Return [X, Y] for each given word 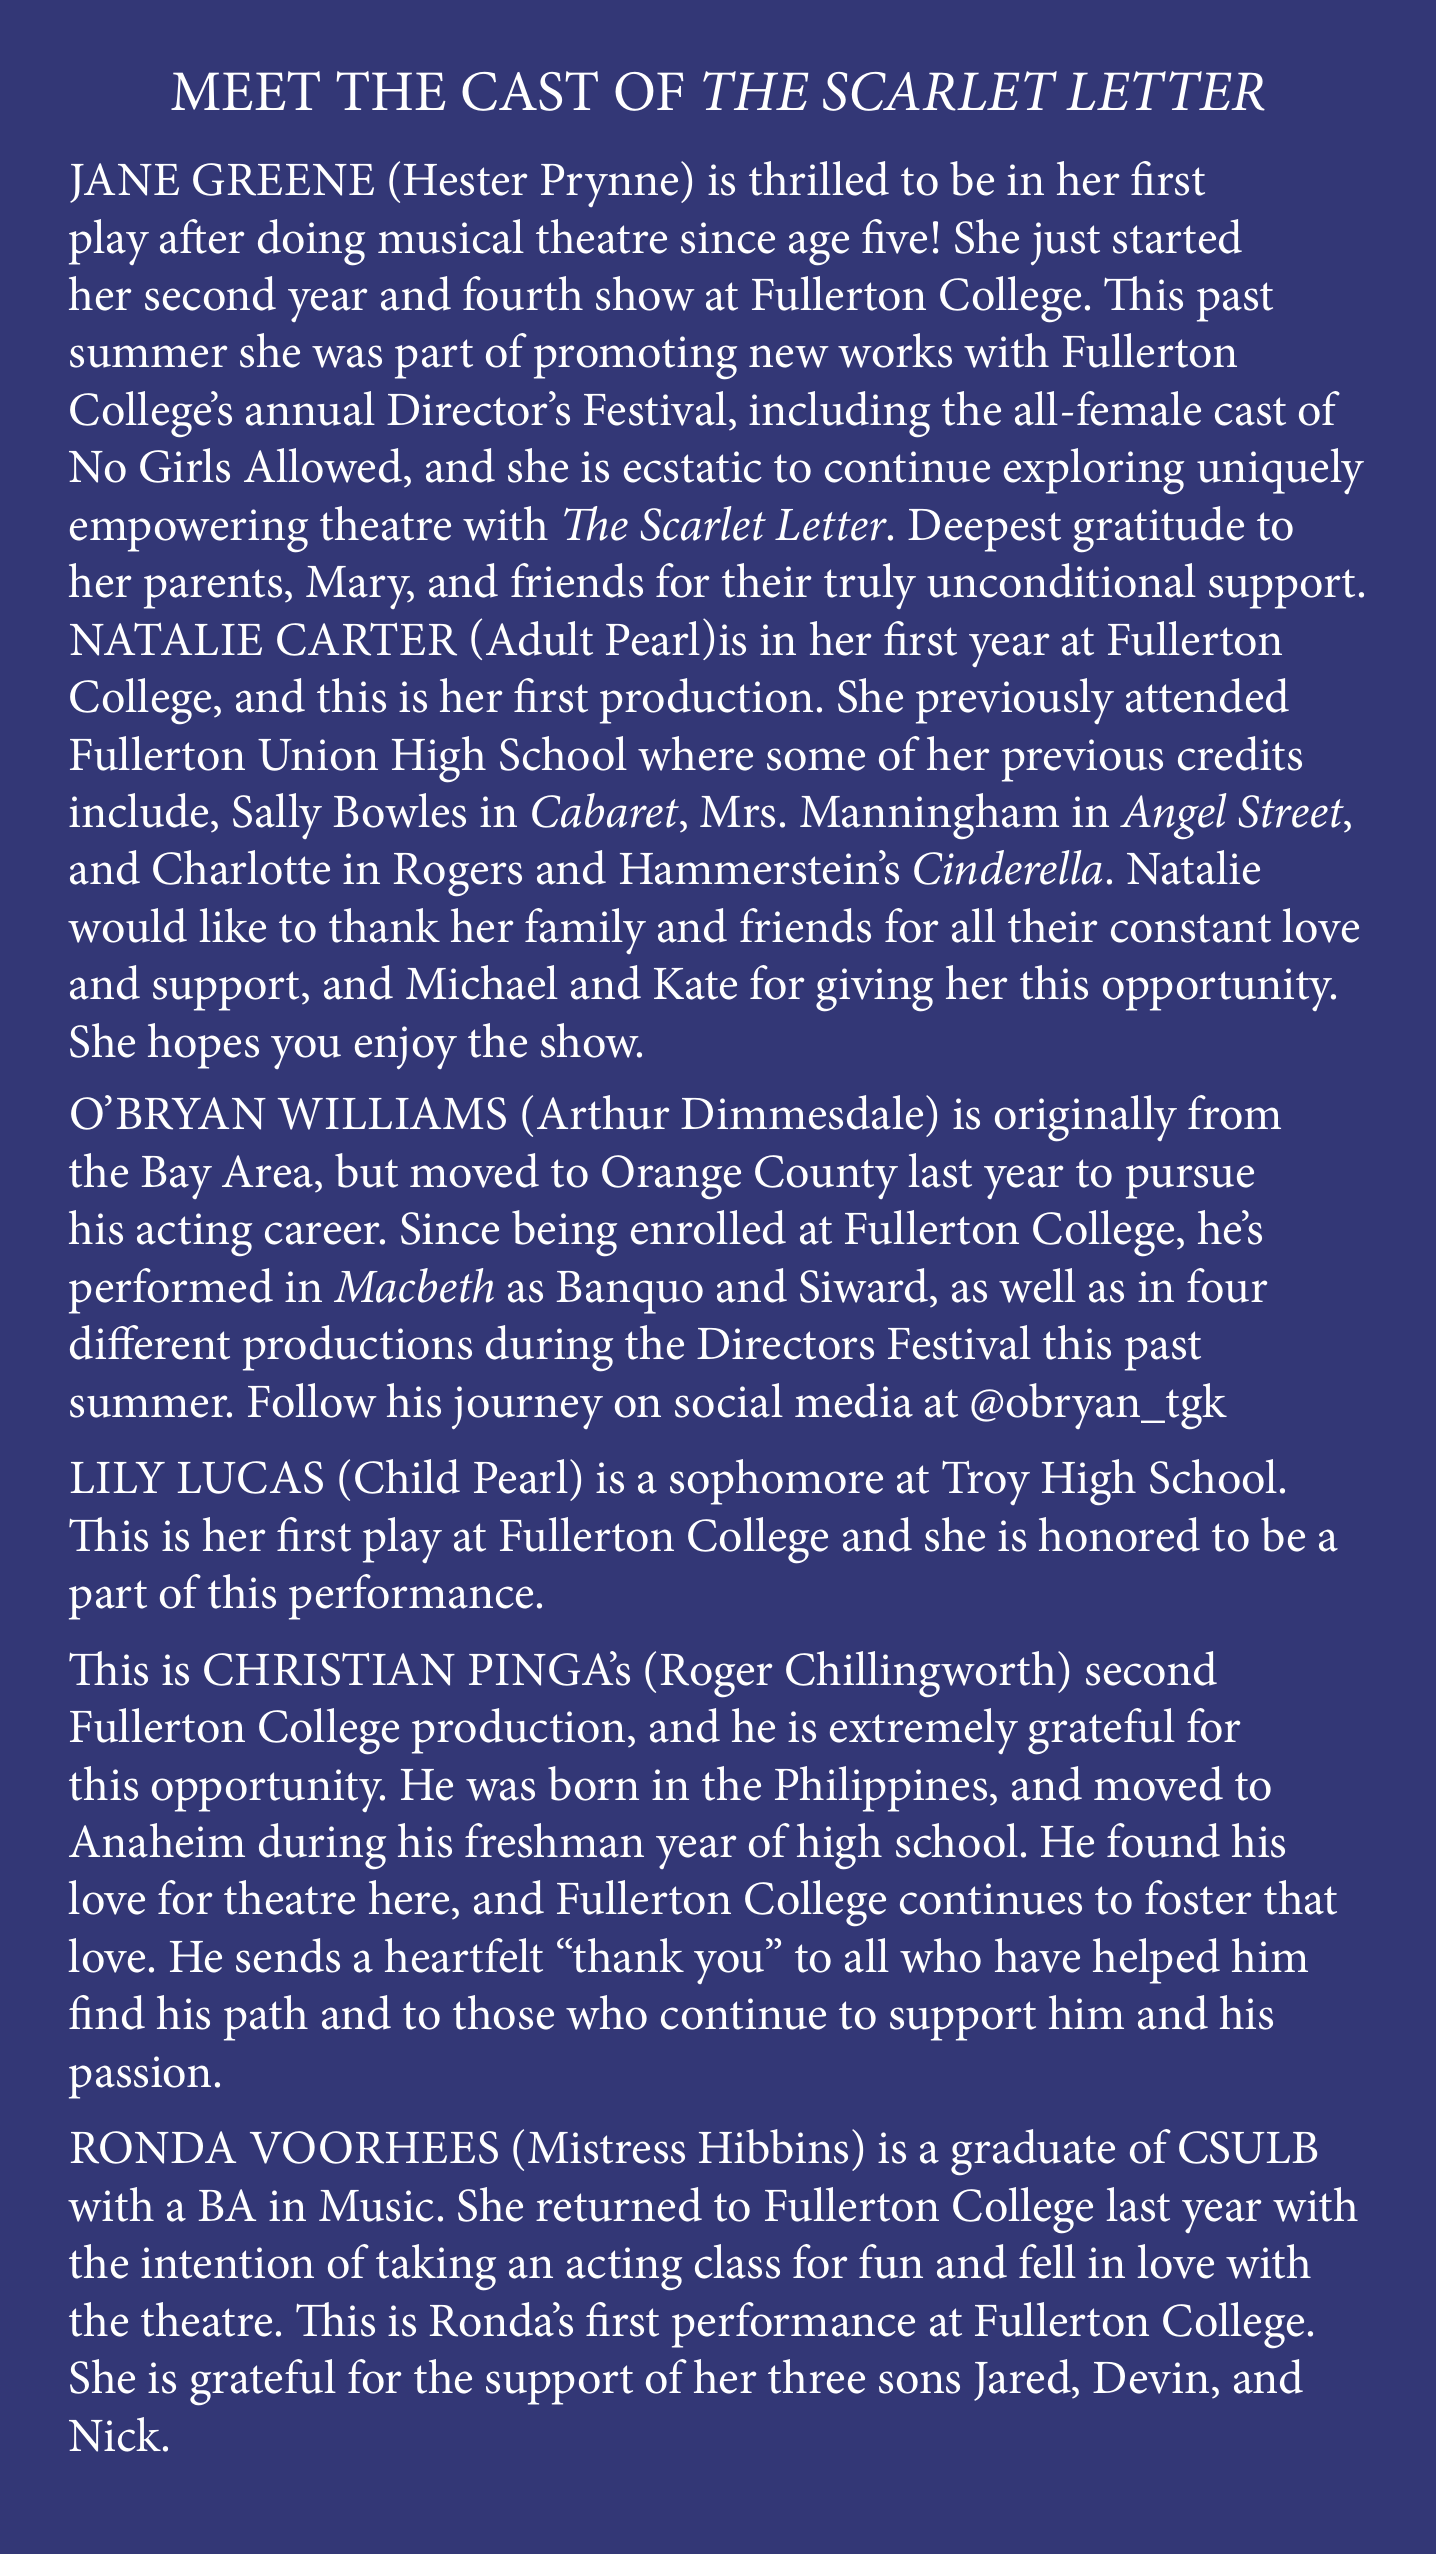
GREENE [283, 179]
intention [227, 2263]
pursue [1190, 1182]
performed [171, 1291]
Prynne [609, 185]
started [1177, 236]
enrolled [708, 1227]
